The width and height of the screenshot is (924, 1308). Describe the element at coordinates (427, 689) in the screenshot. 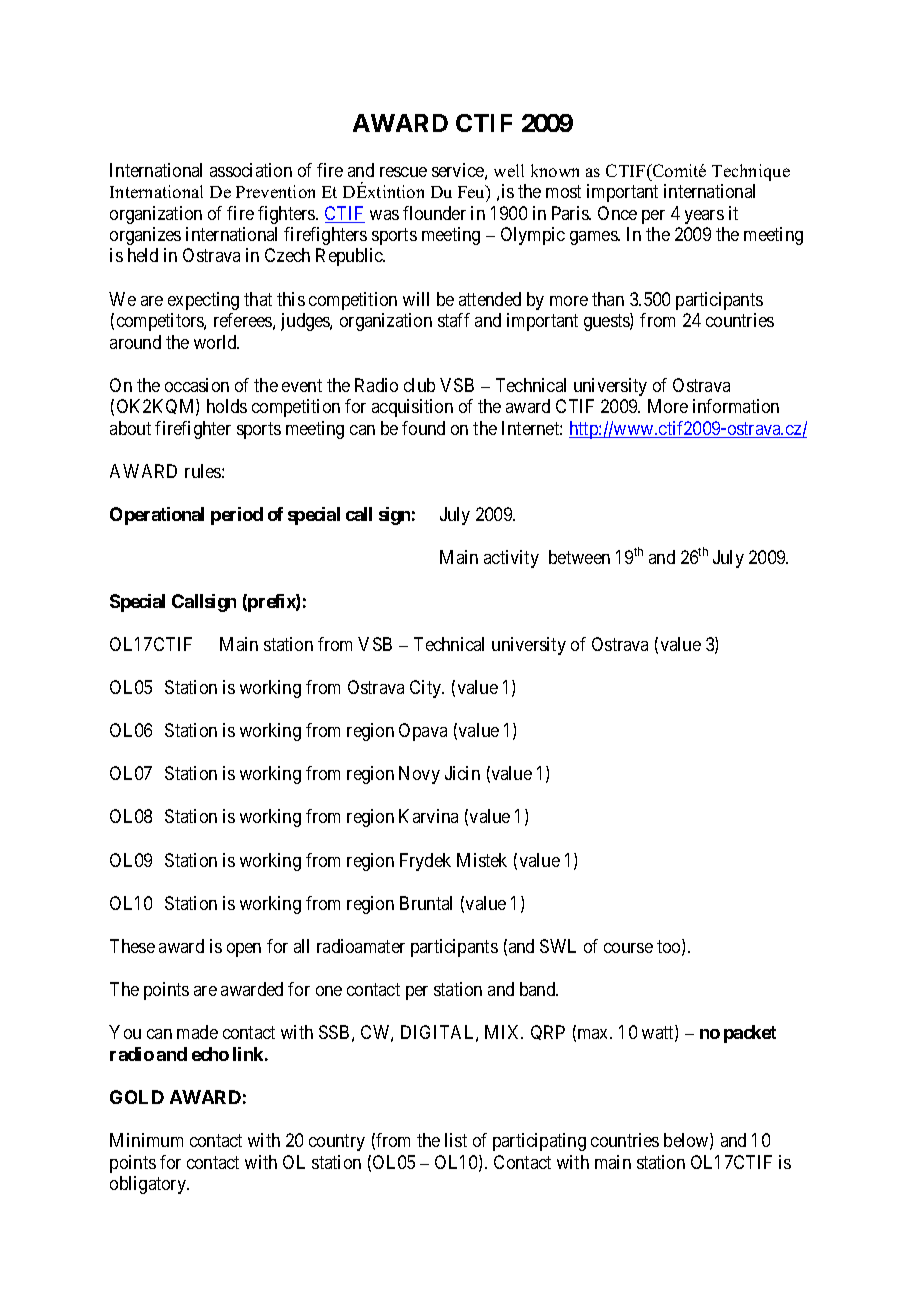

I see `City` at that location.
